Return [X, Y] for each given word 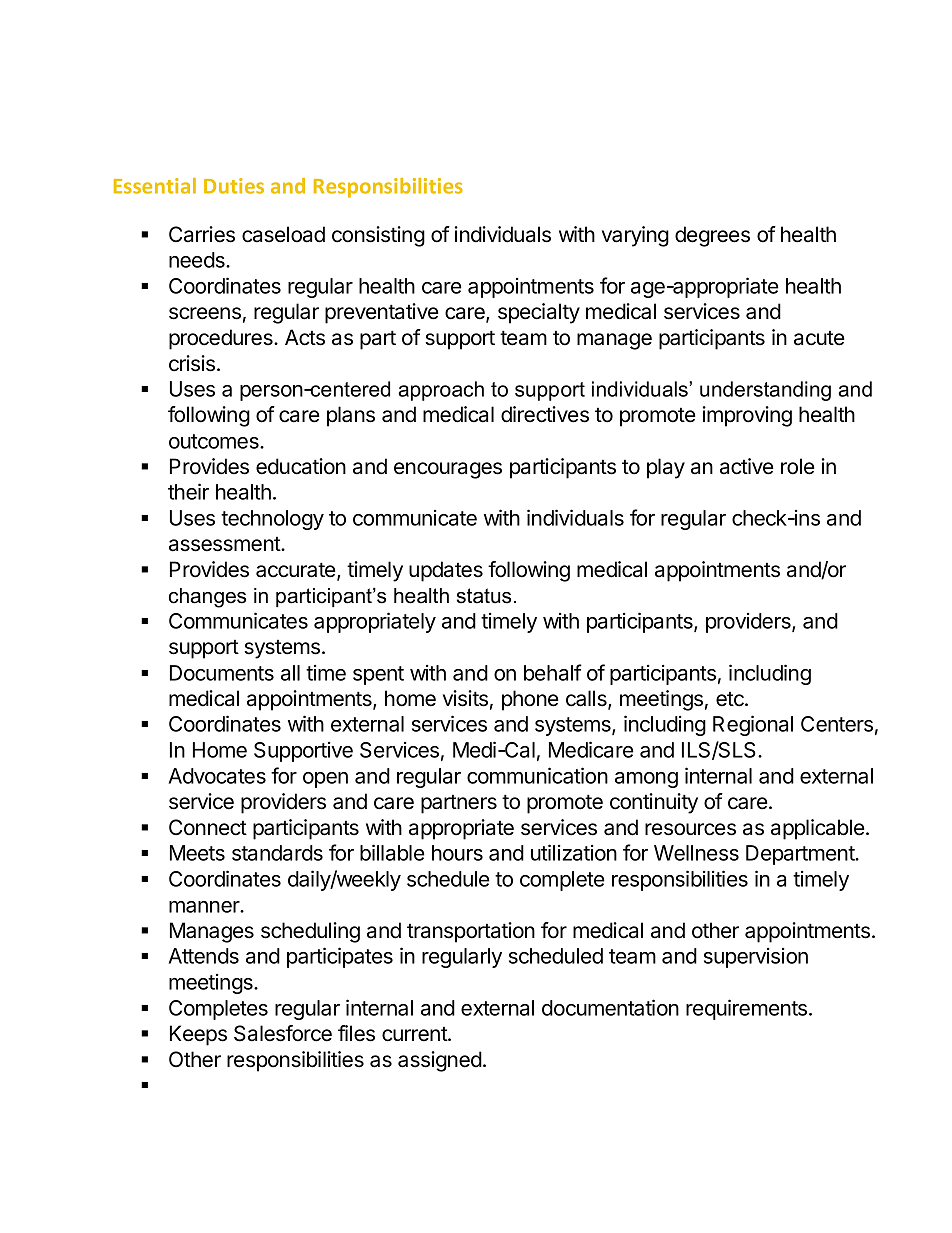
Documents [222, 673]
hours [457, 853]
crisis [193, 363]
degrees [712, 236]
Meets [197, 853]
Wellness [696, 853]
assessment [225, 544]
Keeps [198, 1035]
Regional [753, 725]
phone [530, 700]
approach [441, 391]
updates [446, 571]
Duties [234, 186]
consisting [378, 236]
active [747, 466]
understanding [765, 391]
